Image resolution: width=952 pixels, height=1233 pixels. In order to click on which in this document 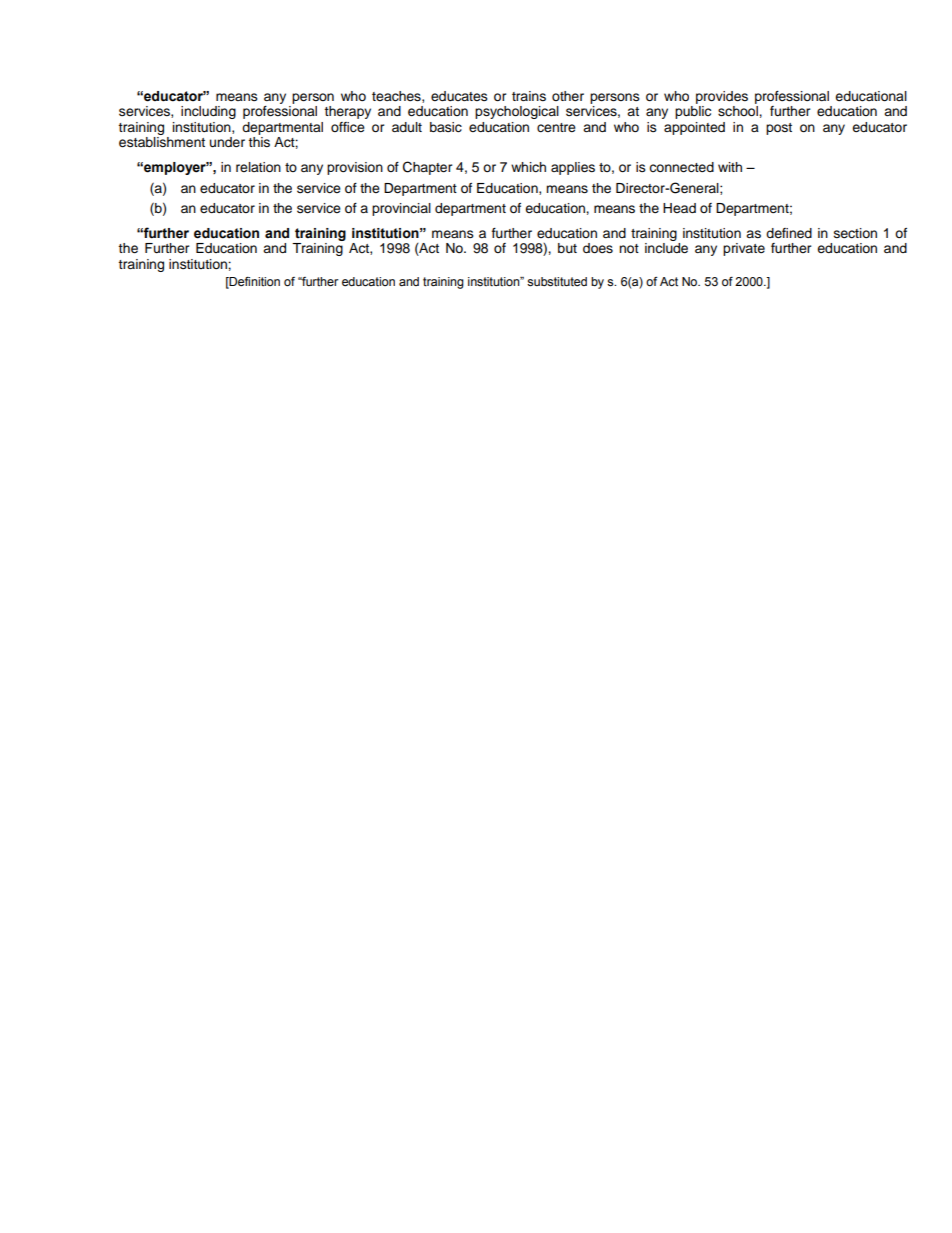, I will do `click(528, 167)`.
